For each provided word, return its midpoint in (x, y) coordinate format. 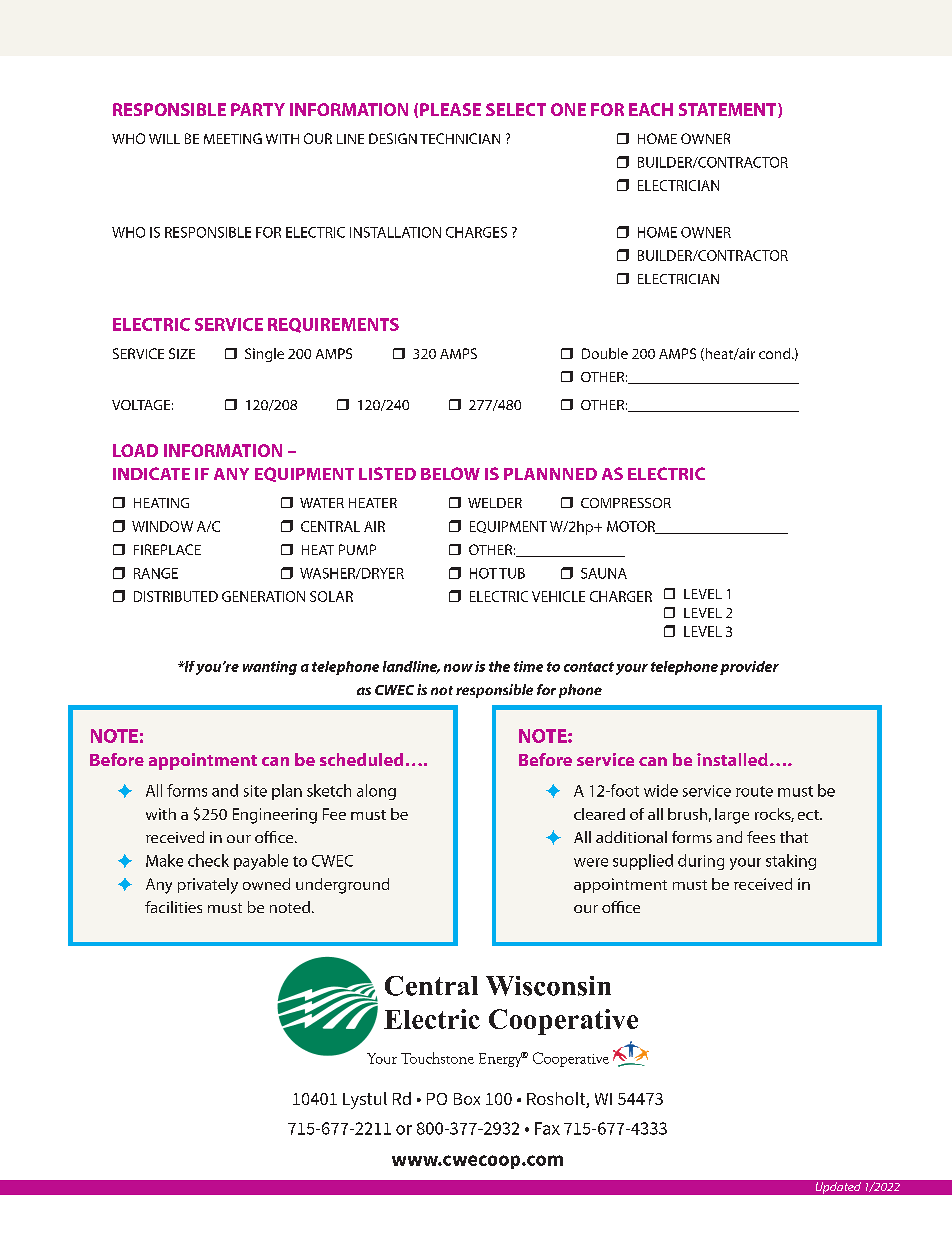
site (255, 791)
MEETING (233, 138)
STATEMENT (729, 110)
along (376, 792)
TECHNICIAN (460, 138)
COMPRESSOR (626, 503)
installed (732, 759)
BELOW (450, 473)
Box (467, 1099)
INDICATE (151, 473)
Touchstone (437, 1058)
